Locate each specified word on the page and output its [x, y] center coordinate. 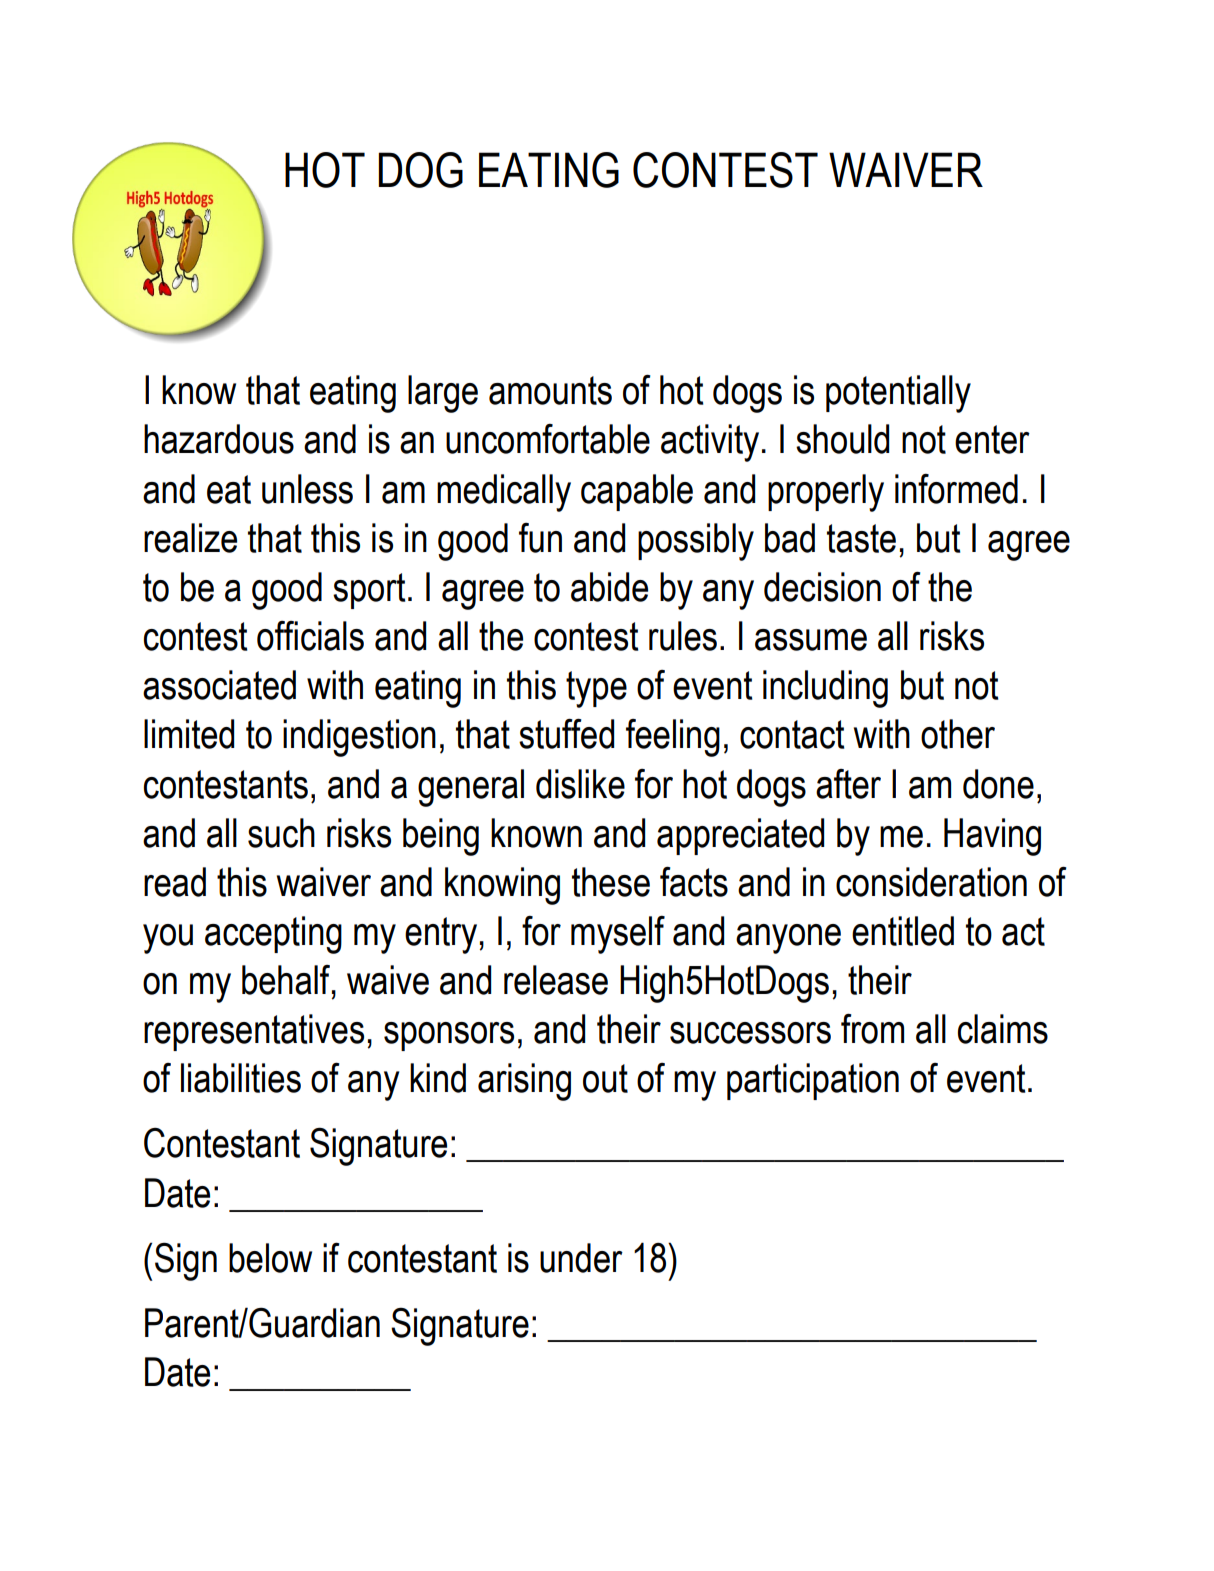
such [281, 833]
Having [992, 837]
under [581, 1258]
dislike [580, 784]
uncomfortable [548, 439]
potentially [898, 394]
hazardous [219, 439]
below [270, 1258]
